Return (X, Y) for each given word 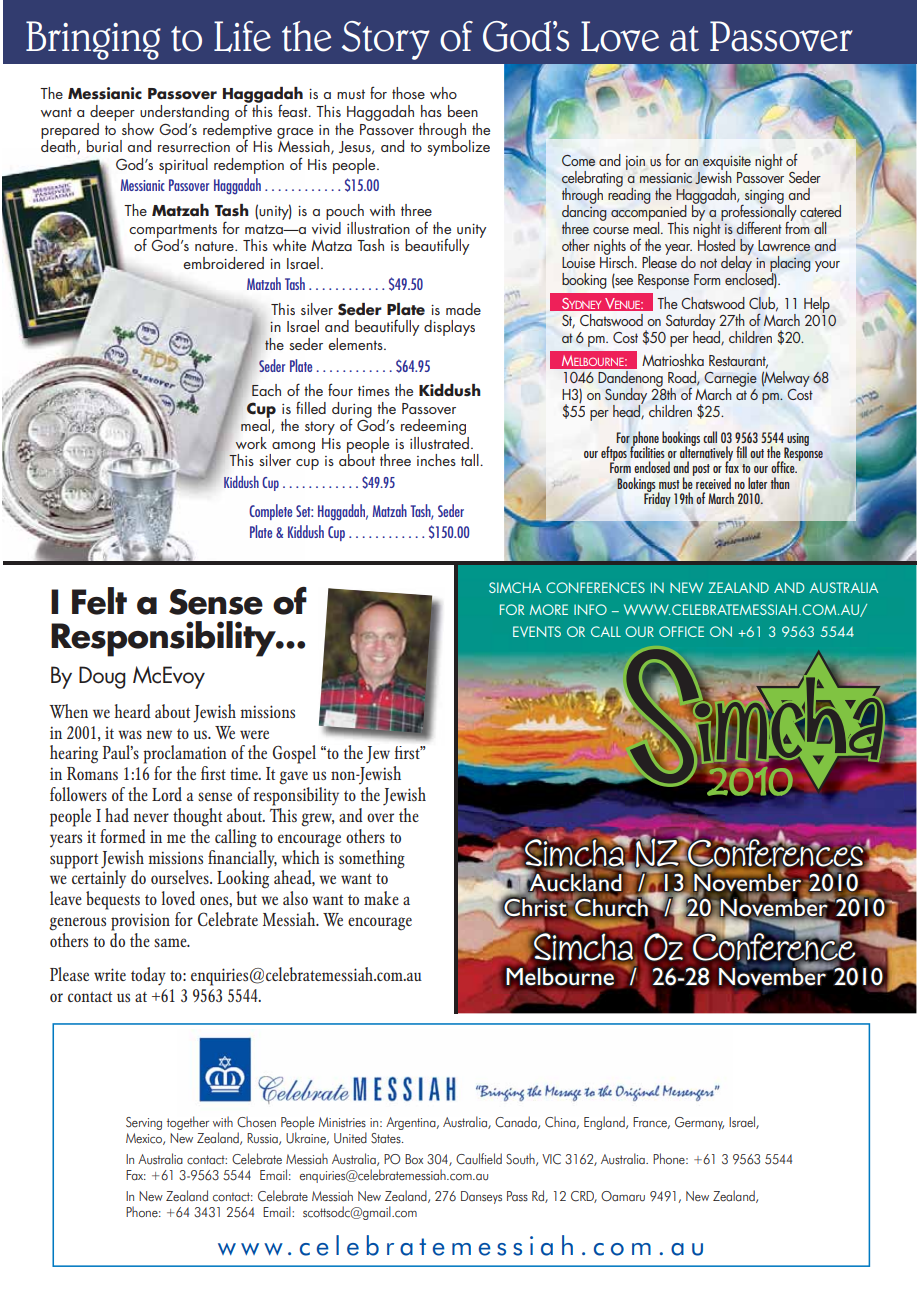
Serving (144, 1123)
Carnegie (730, 380)
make (381, 898)
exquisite (727, 164)
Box (414, 1159)
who (443, 93)
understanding (184, 113)
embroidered (223, 263)
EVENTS (537, 631)
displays (449, 328)
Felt (99, 601)
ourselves (181, 877)
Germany (699, 1123)
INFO (590, 609)
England (605, 1123)
